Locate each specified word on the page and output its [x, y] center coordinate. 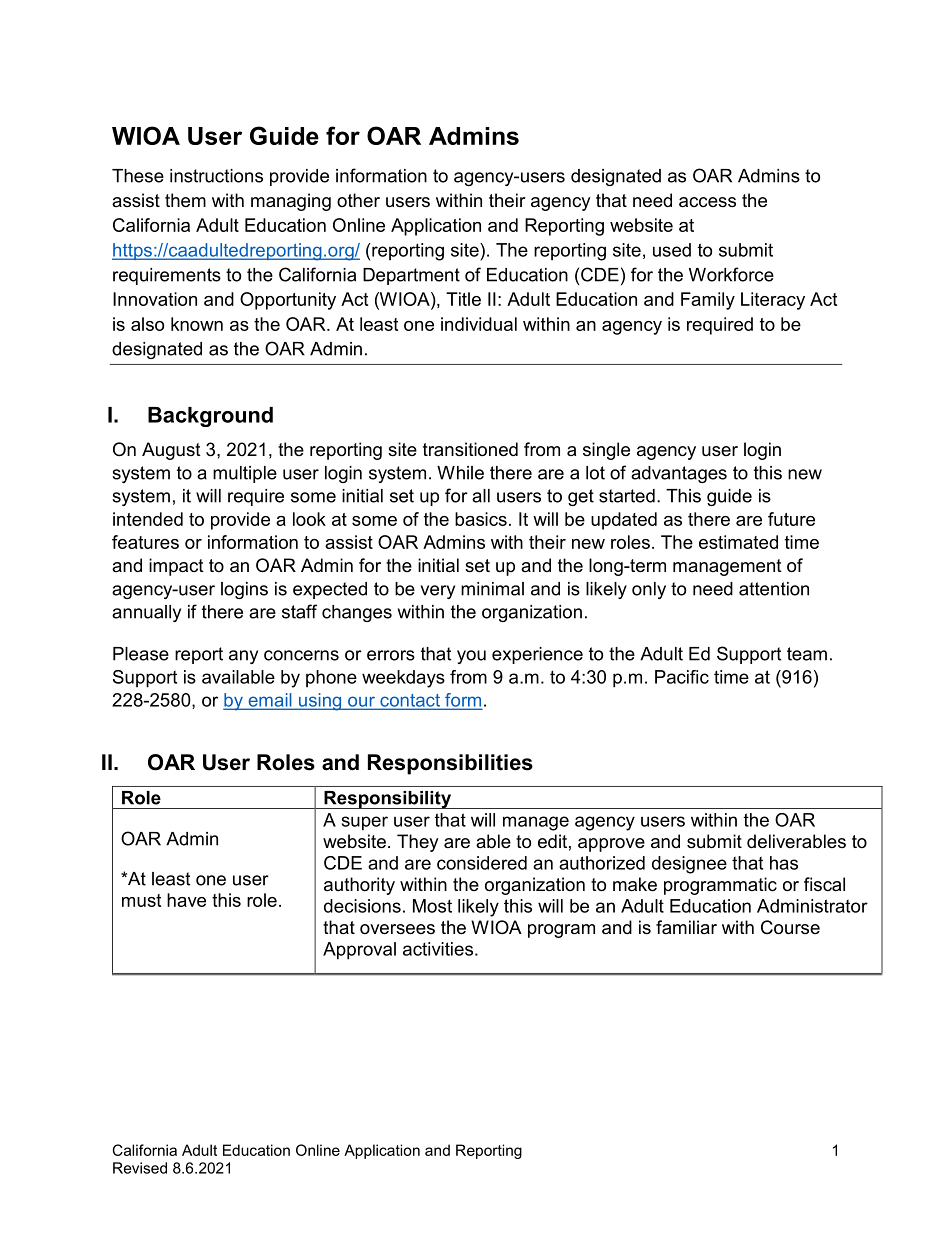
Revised [140, 1168]
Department [411, 276]
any [243, 657]
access [707, 202]
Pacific [682, 677]
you [471, 657]
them [185, 200]
